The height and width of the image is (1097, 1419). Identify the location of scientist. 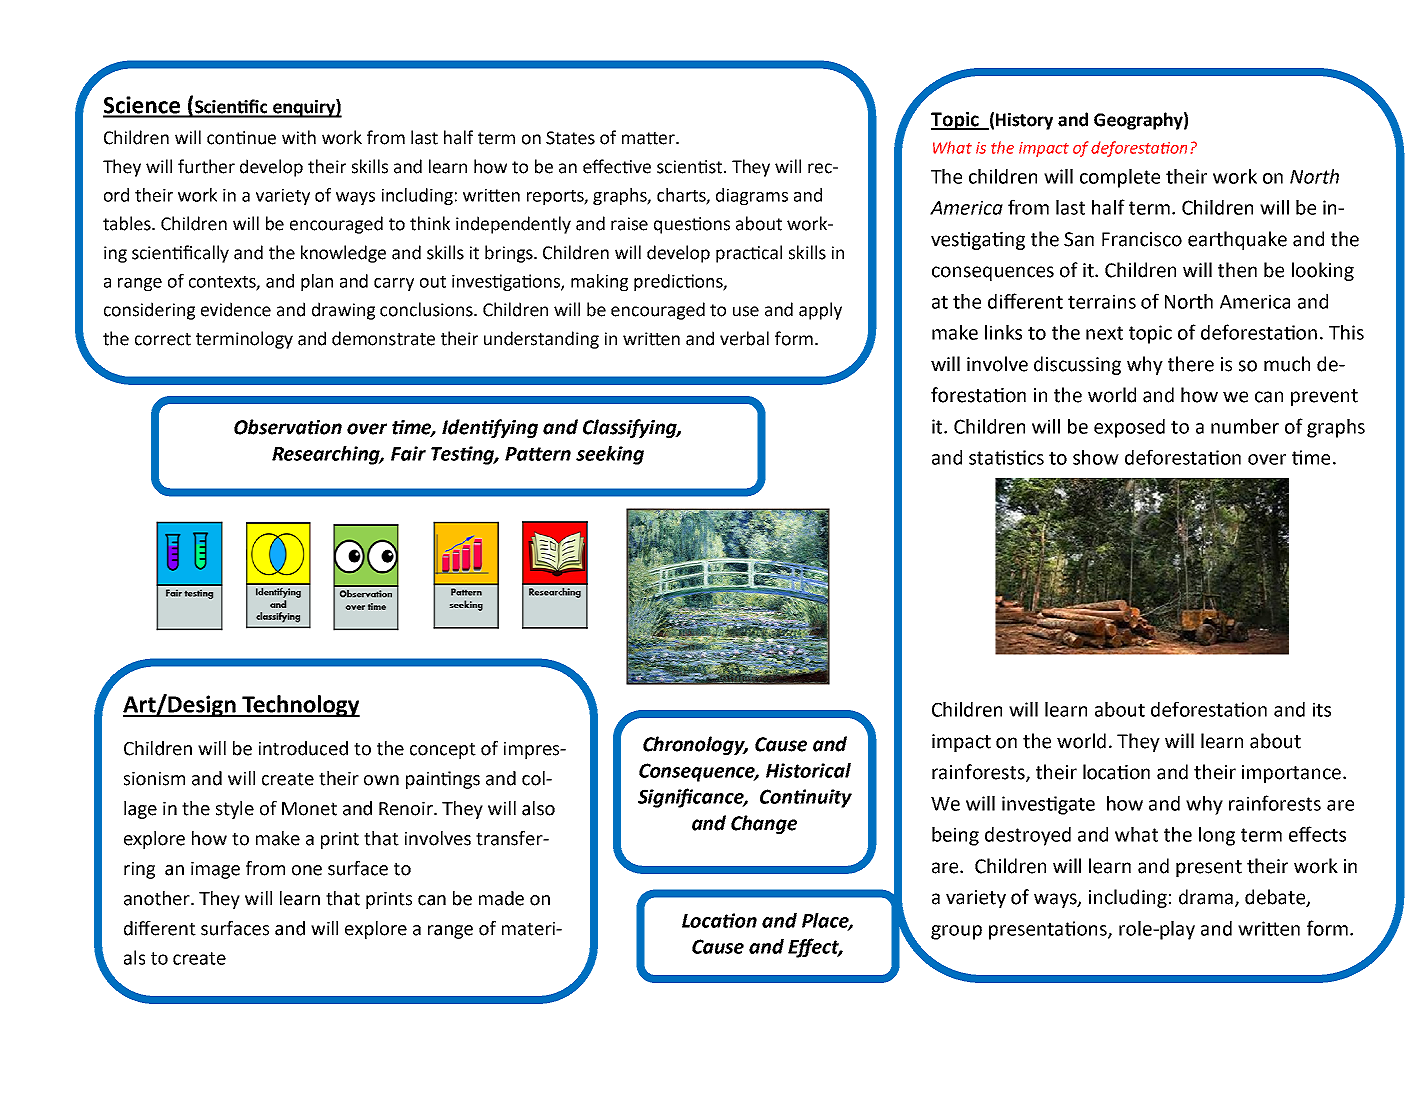
(689, 167).
